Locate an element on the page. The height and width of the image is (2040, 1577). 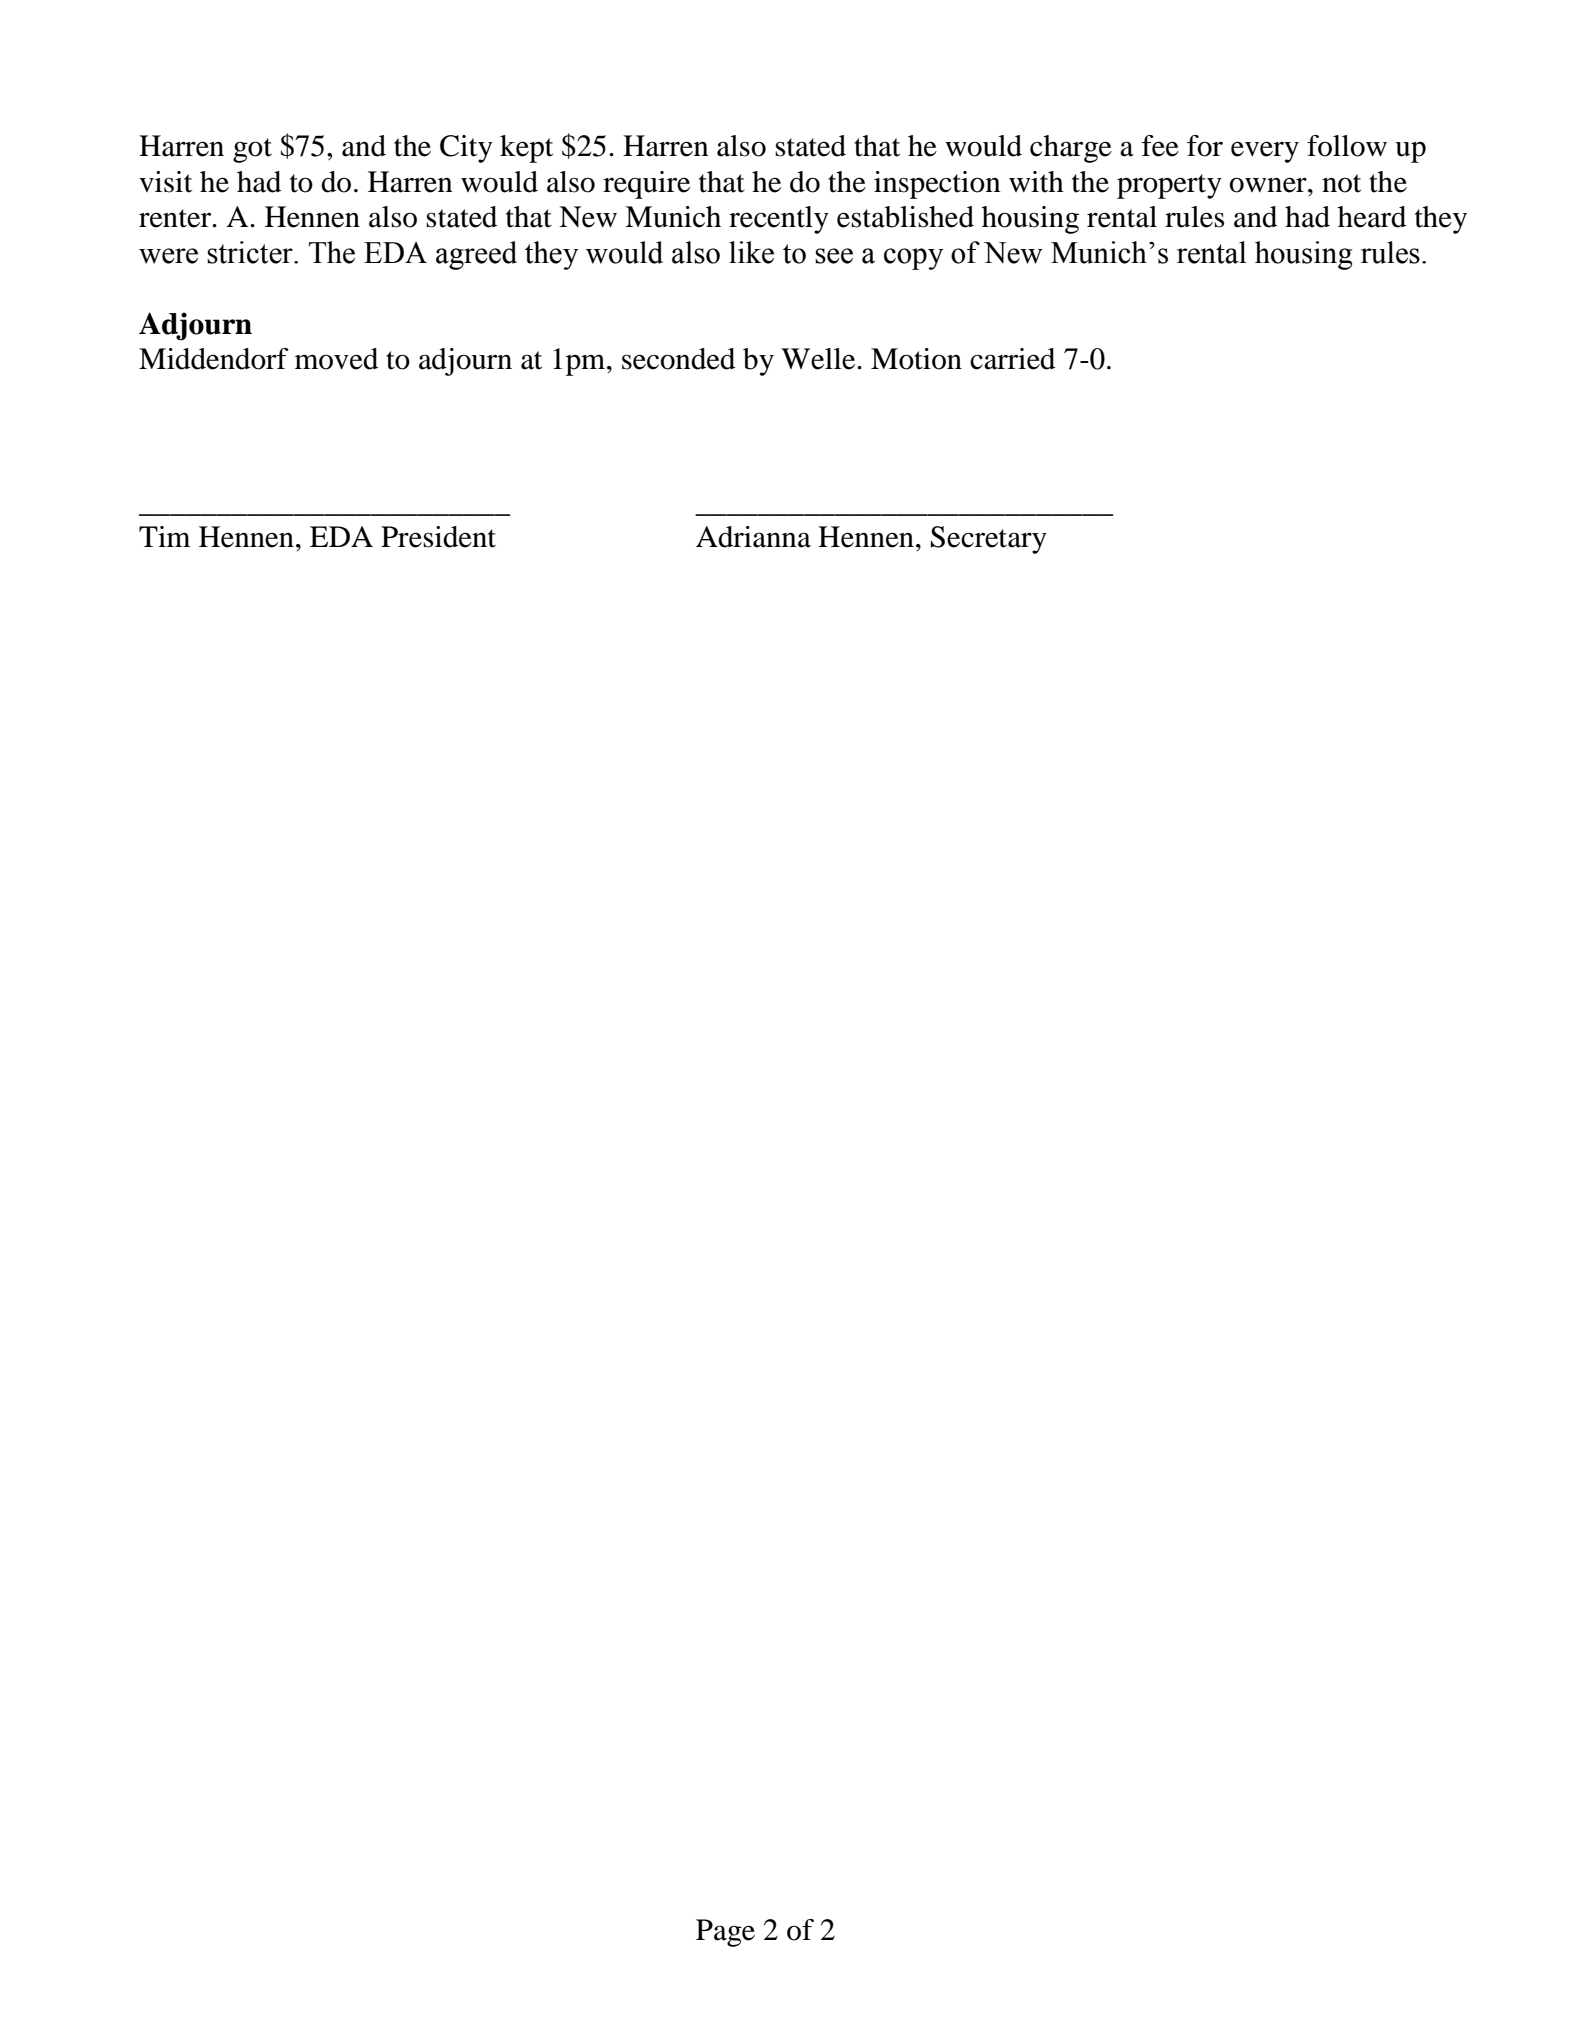
owner is located at coordinates (1269, 185).
